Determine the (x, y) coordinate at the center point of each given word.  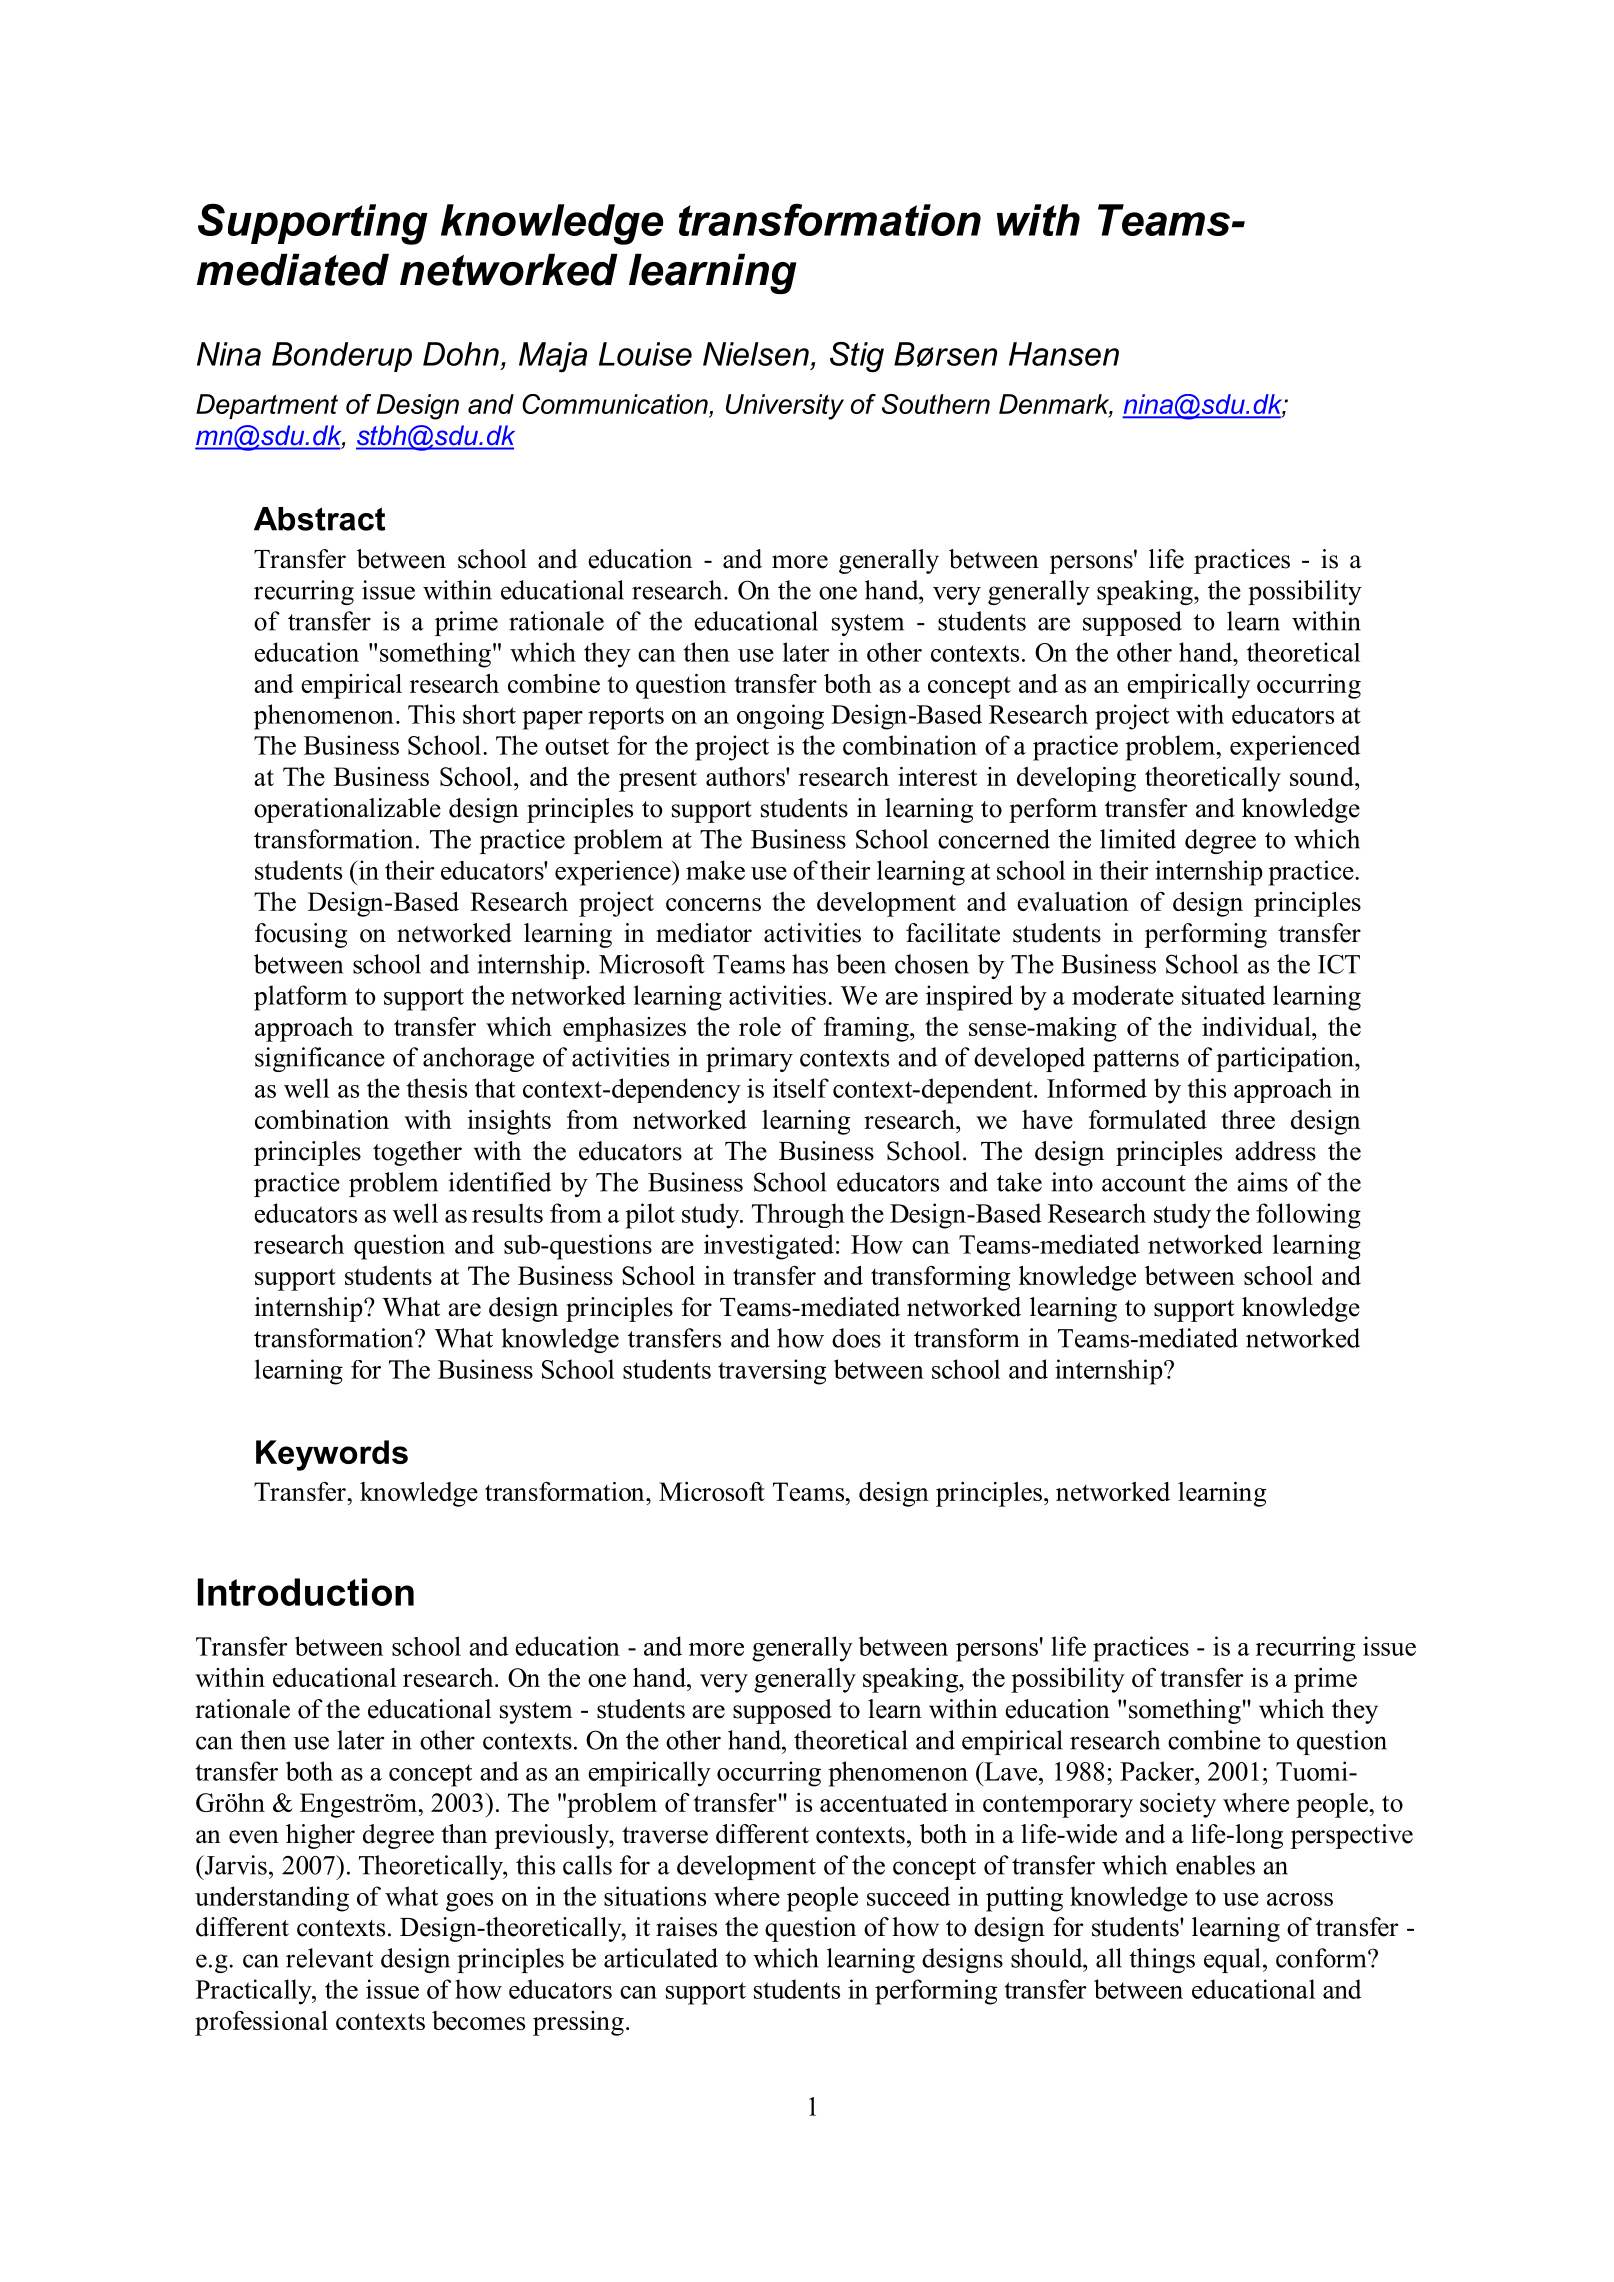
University (785, 407)
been (861, 964)
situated (1224, 995)
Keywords (332, 1455)
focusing (301, 935)
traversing (772, 1372)
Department (267, 406)
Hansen (1064, 354)
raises (686, 1927)
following (1308, 1216)
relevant (329, 1958)
